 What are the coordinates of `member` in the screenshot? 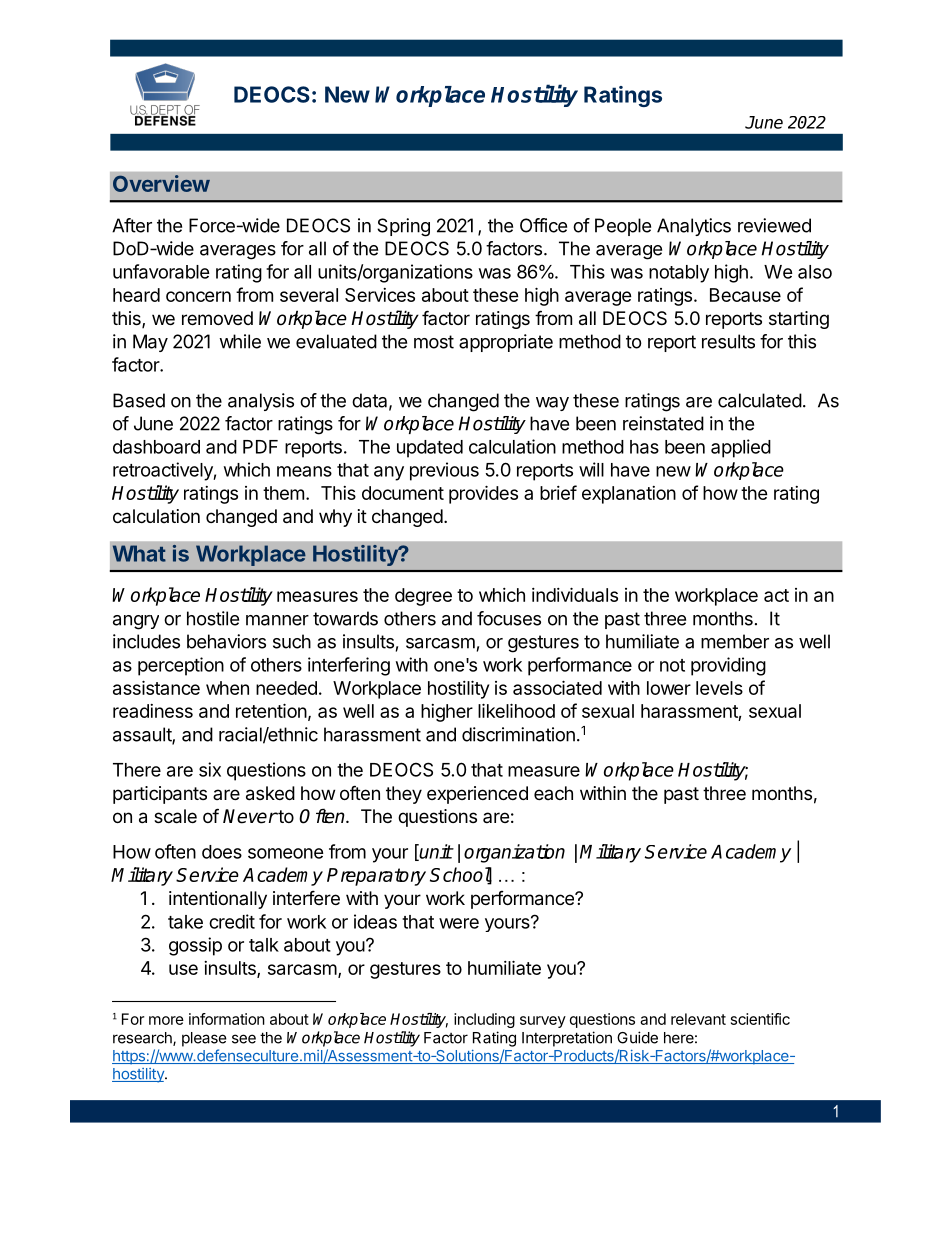 It's located at (735, 641).
